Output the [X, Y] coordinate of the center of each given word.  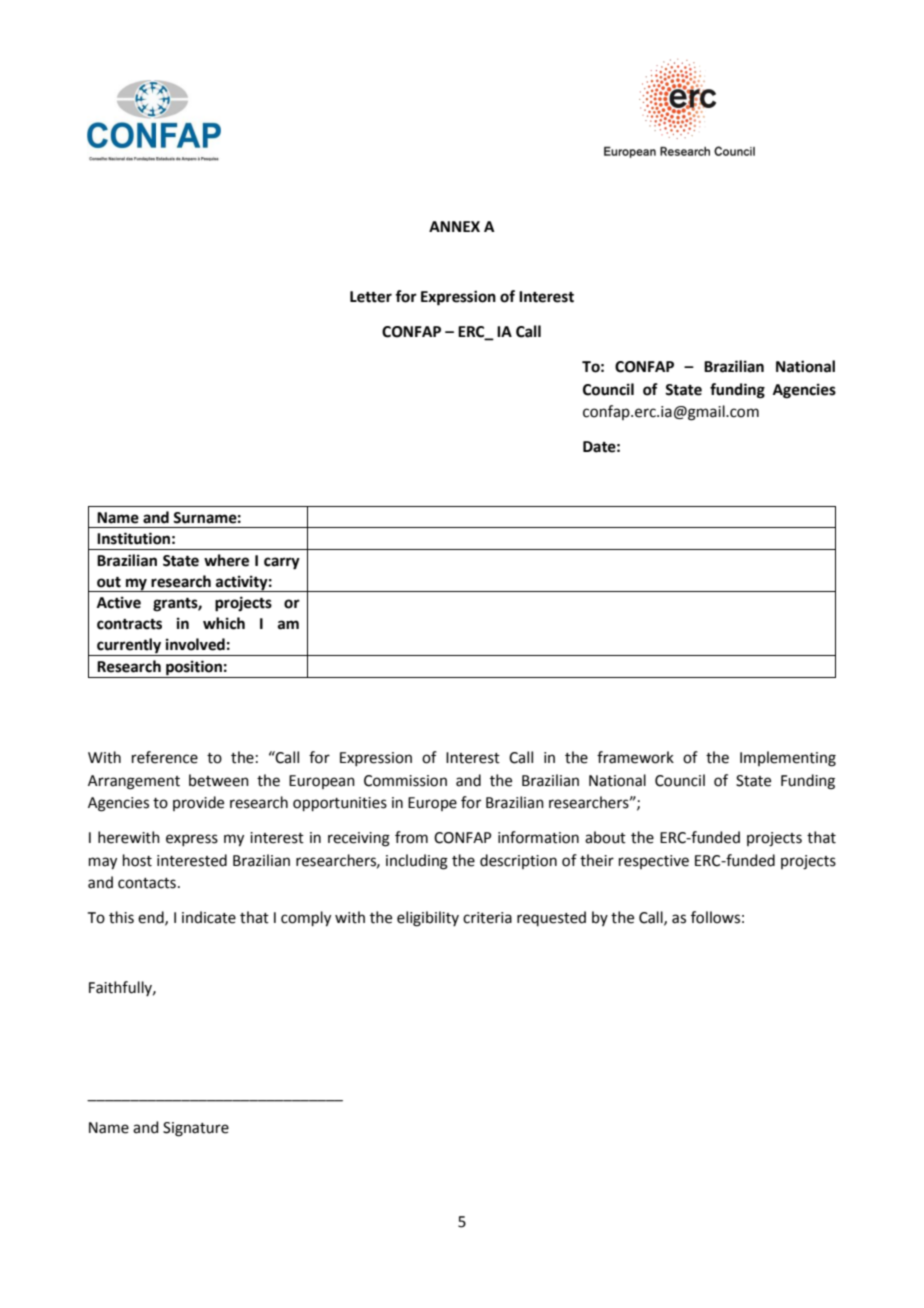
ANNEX [454, 226]
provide [198, 803]
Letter [371, 297]
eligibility [428, 919]
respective [654, 862]
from [411, 837]
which [224, 623]
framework [635, 757]
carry [282, 563]
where [226, 560]
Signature [196, 1129]
